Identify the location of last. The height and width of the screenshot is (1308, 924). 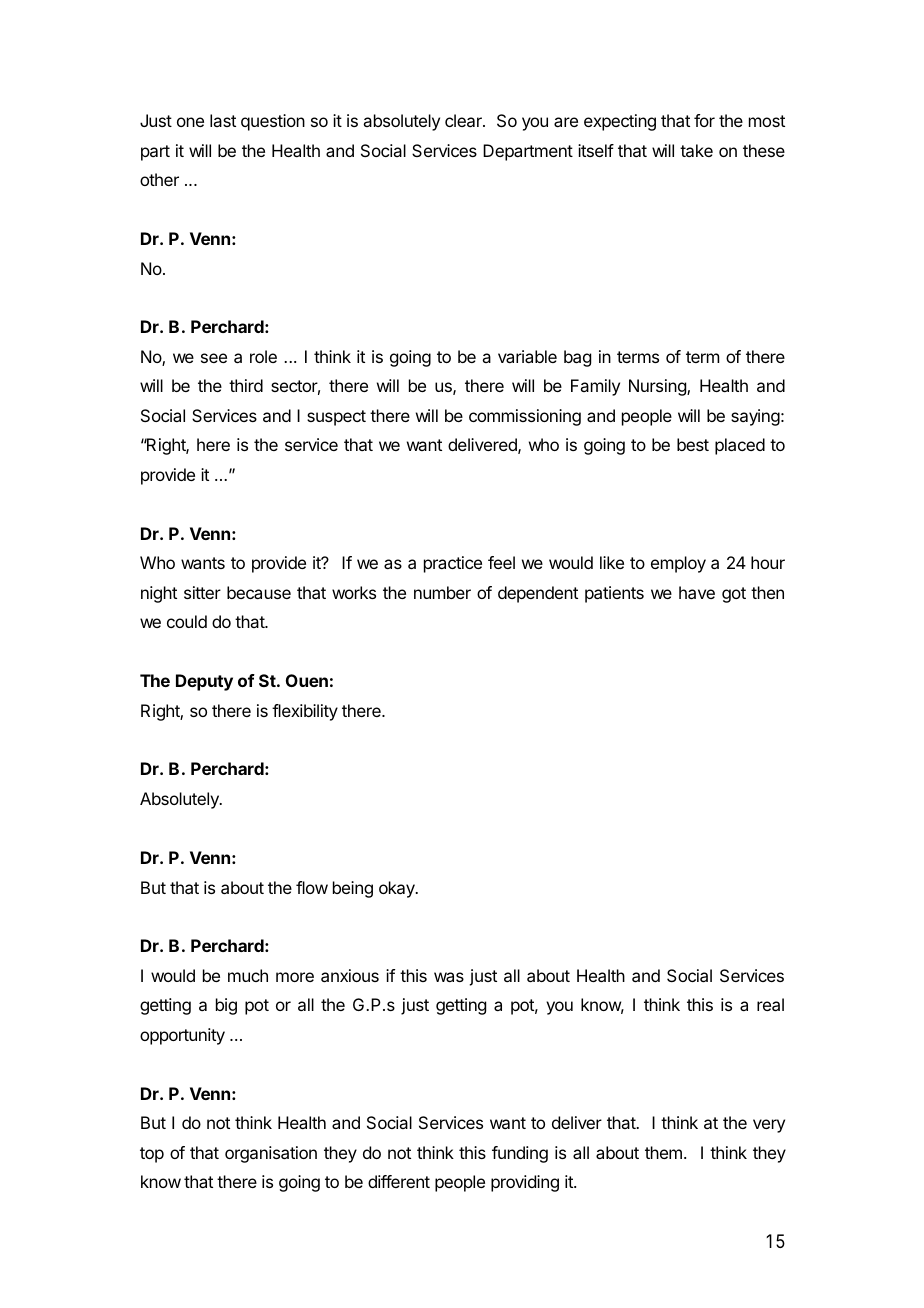
(223, 120).
